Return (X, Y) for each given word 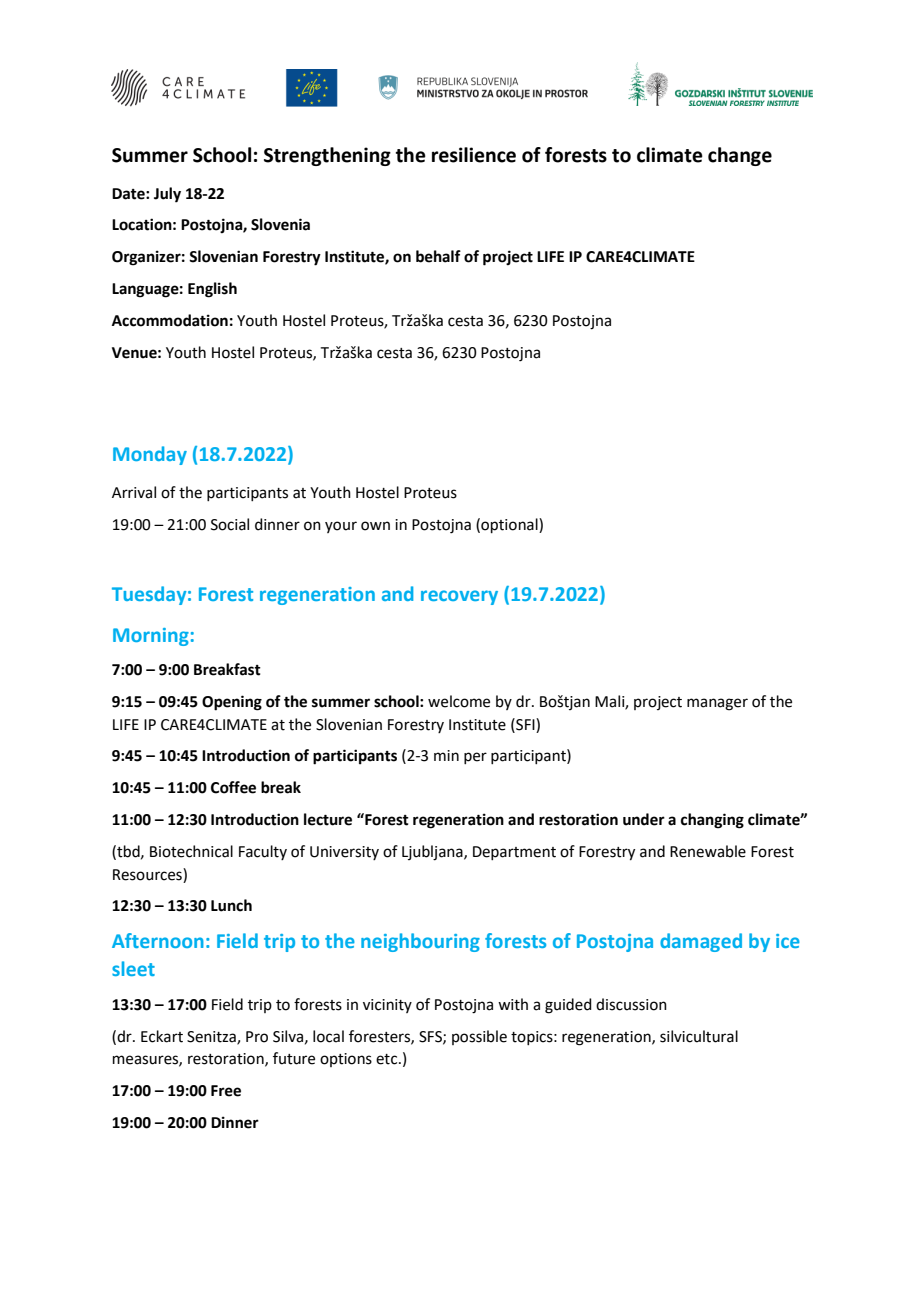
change (740, 156)
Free (226, 1091)
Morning (151, 637)
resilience (474, 155)
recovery (459, 597)
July (167, 195)
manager (717, 704)
